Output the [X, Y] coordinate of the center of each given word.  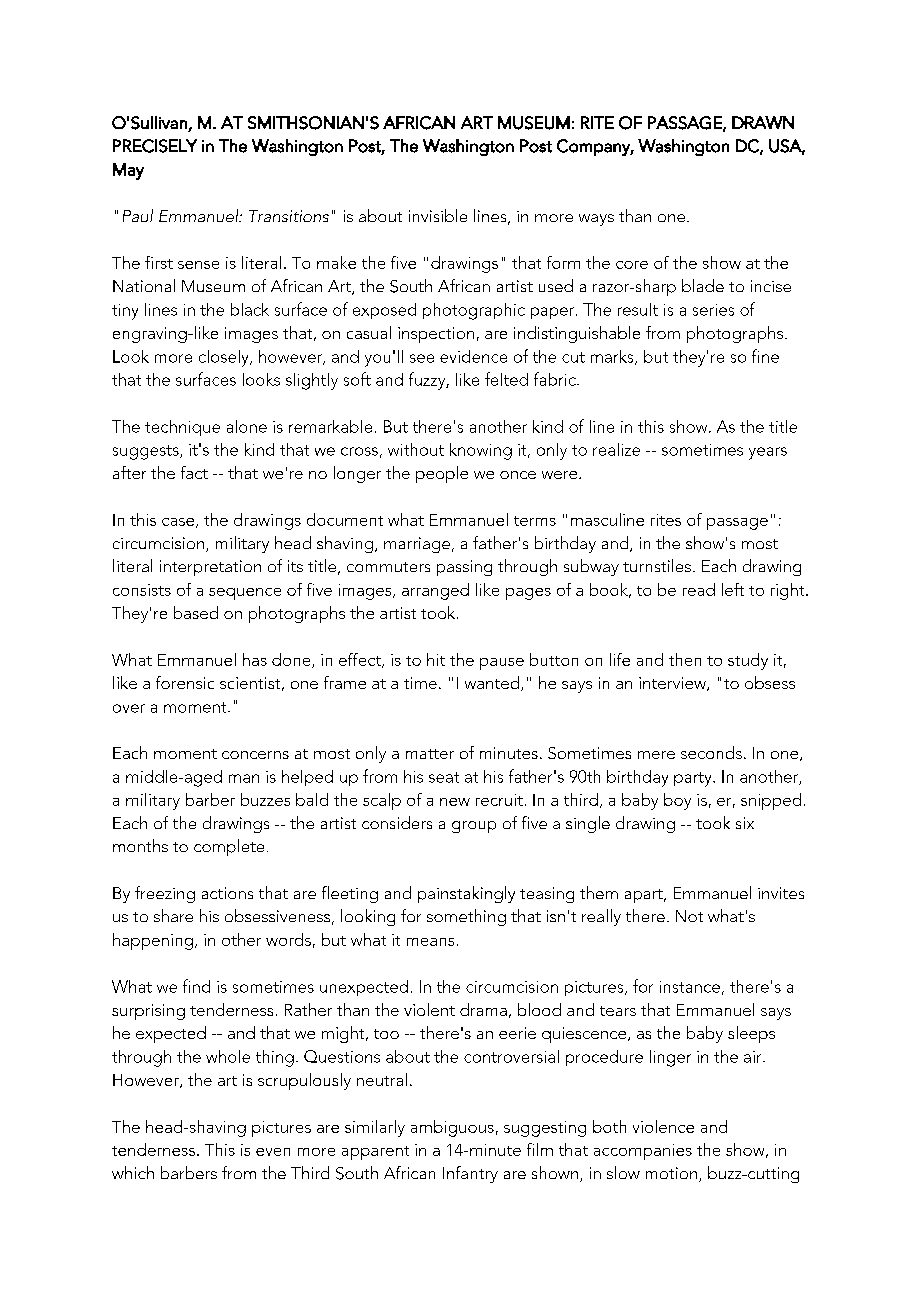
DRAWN [763, 122]
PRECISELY [155, 146]
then [685, 659]
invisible [438, 215]
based [196, 612]
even [273, 1152]
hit [436, 659]
